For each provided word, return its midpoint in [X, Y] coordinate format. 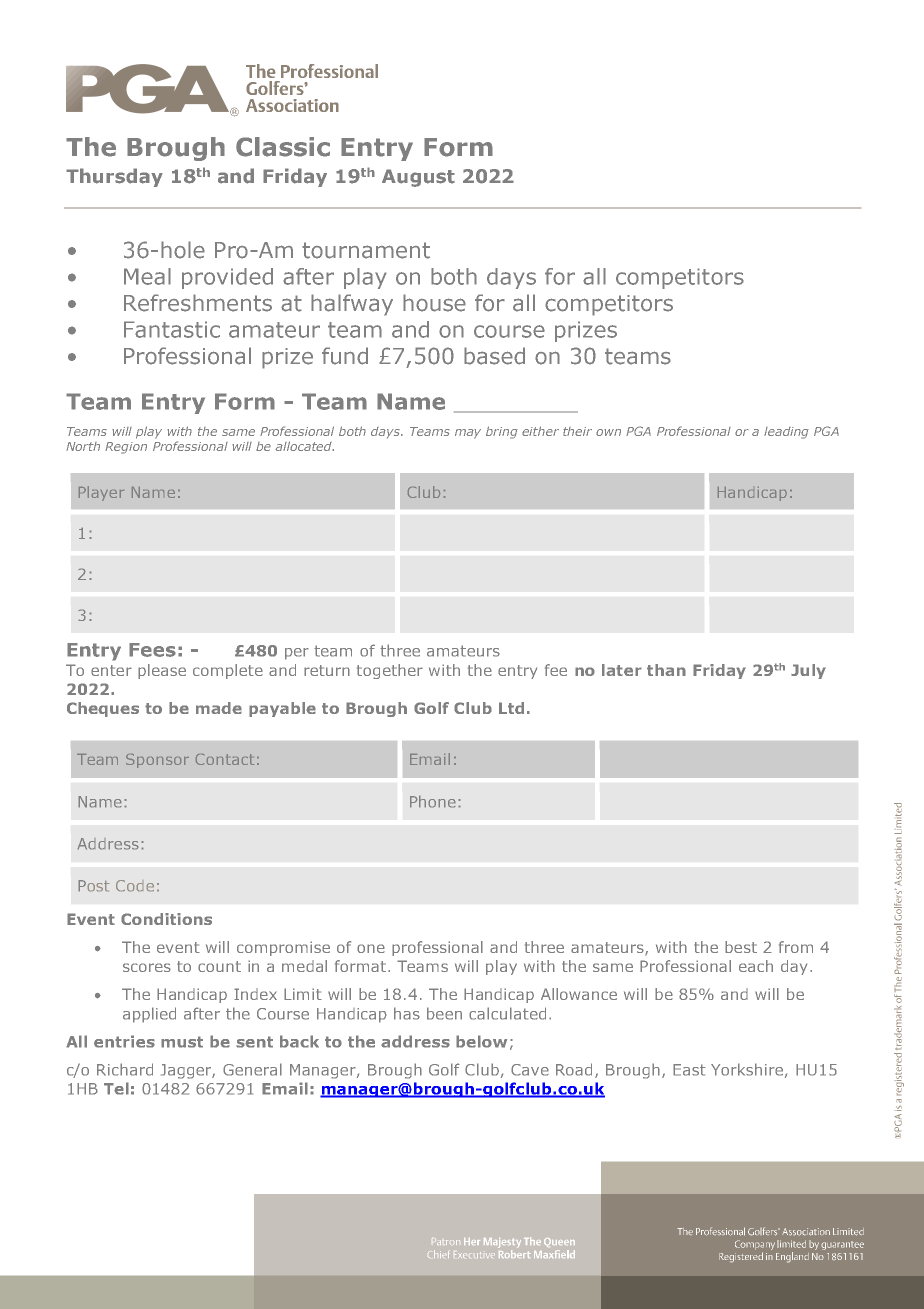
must [182, 1042]
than [666, 670]
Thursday [114, 177]
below [481, 1041]
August [418, 178]
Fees [152, 650]
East [689, 1070]
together [390, 671]
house [434, 303]
